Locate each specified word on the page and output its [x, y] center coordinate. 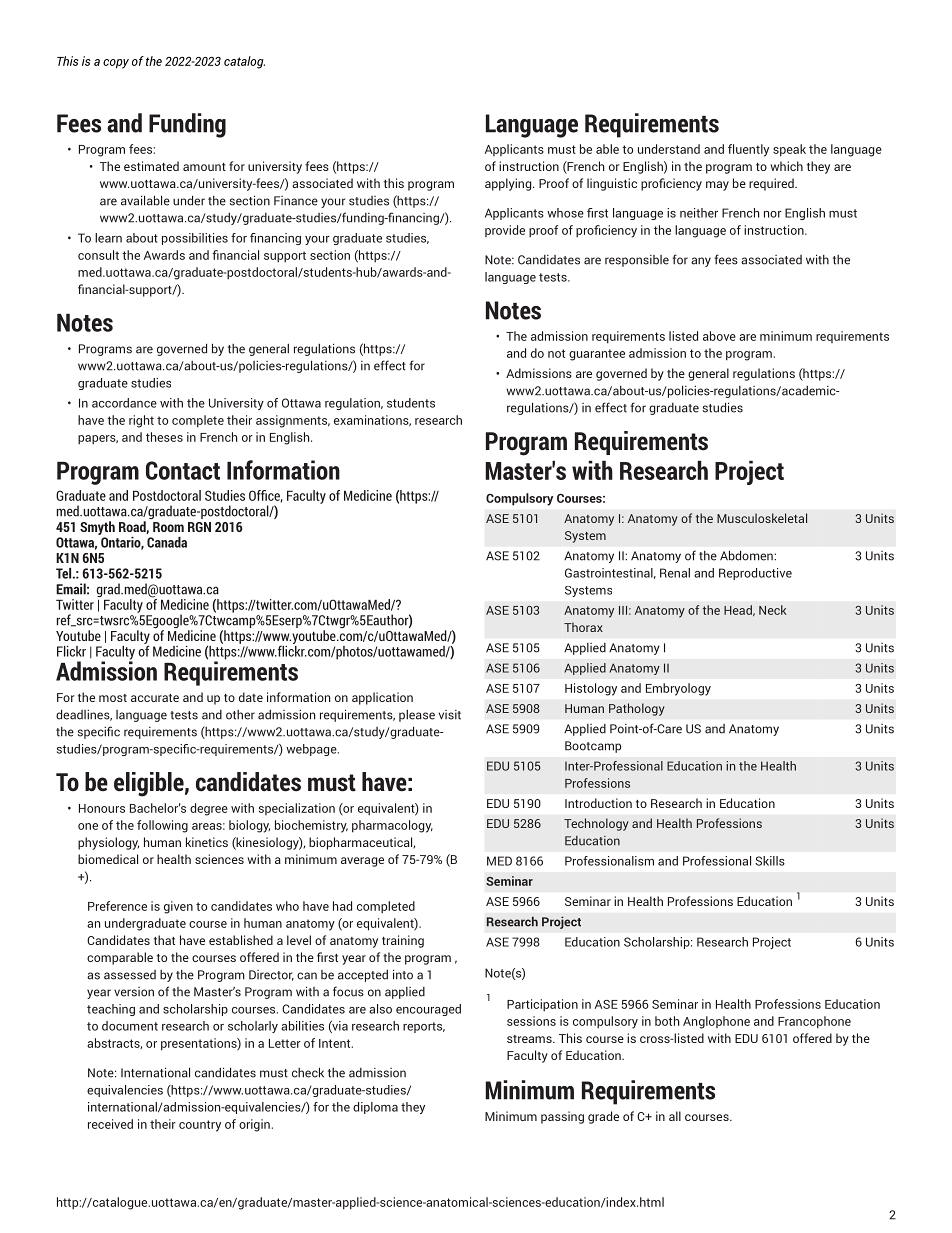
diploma [375, 1108]
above [719, 336]
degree [209, 809]
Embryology [678, 689]
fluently [748, 150]
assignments [293, 421]
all [675, 1116]
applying [509, 184]
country [200, 1126]
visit [450, 715]
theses [164, 437]
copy [116, 64]
